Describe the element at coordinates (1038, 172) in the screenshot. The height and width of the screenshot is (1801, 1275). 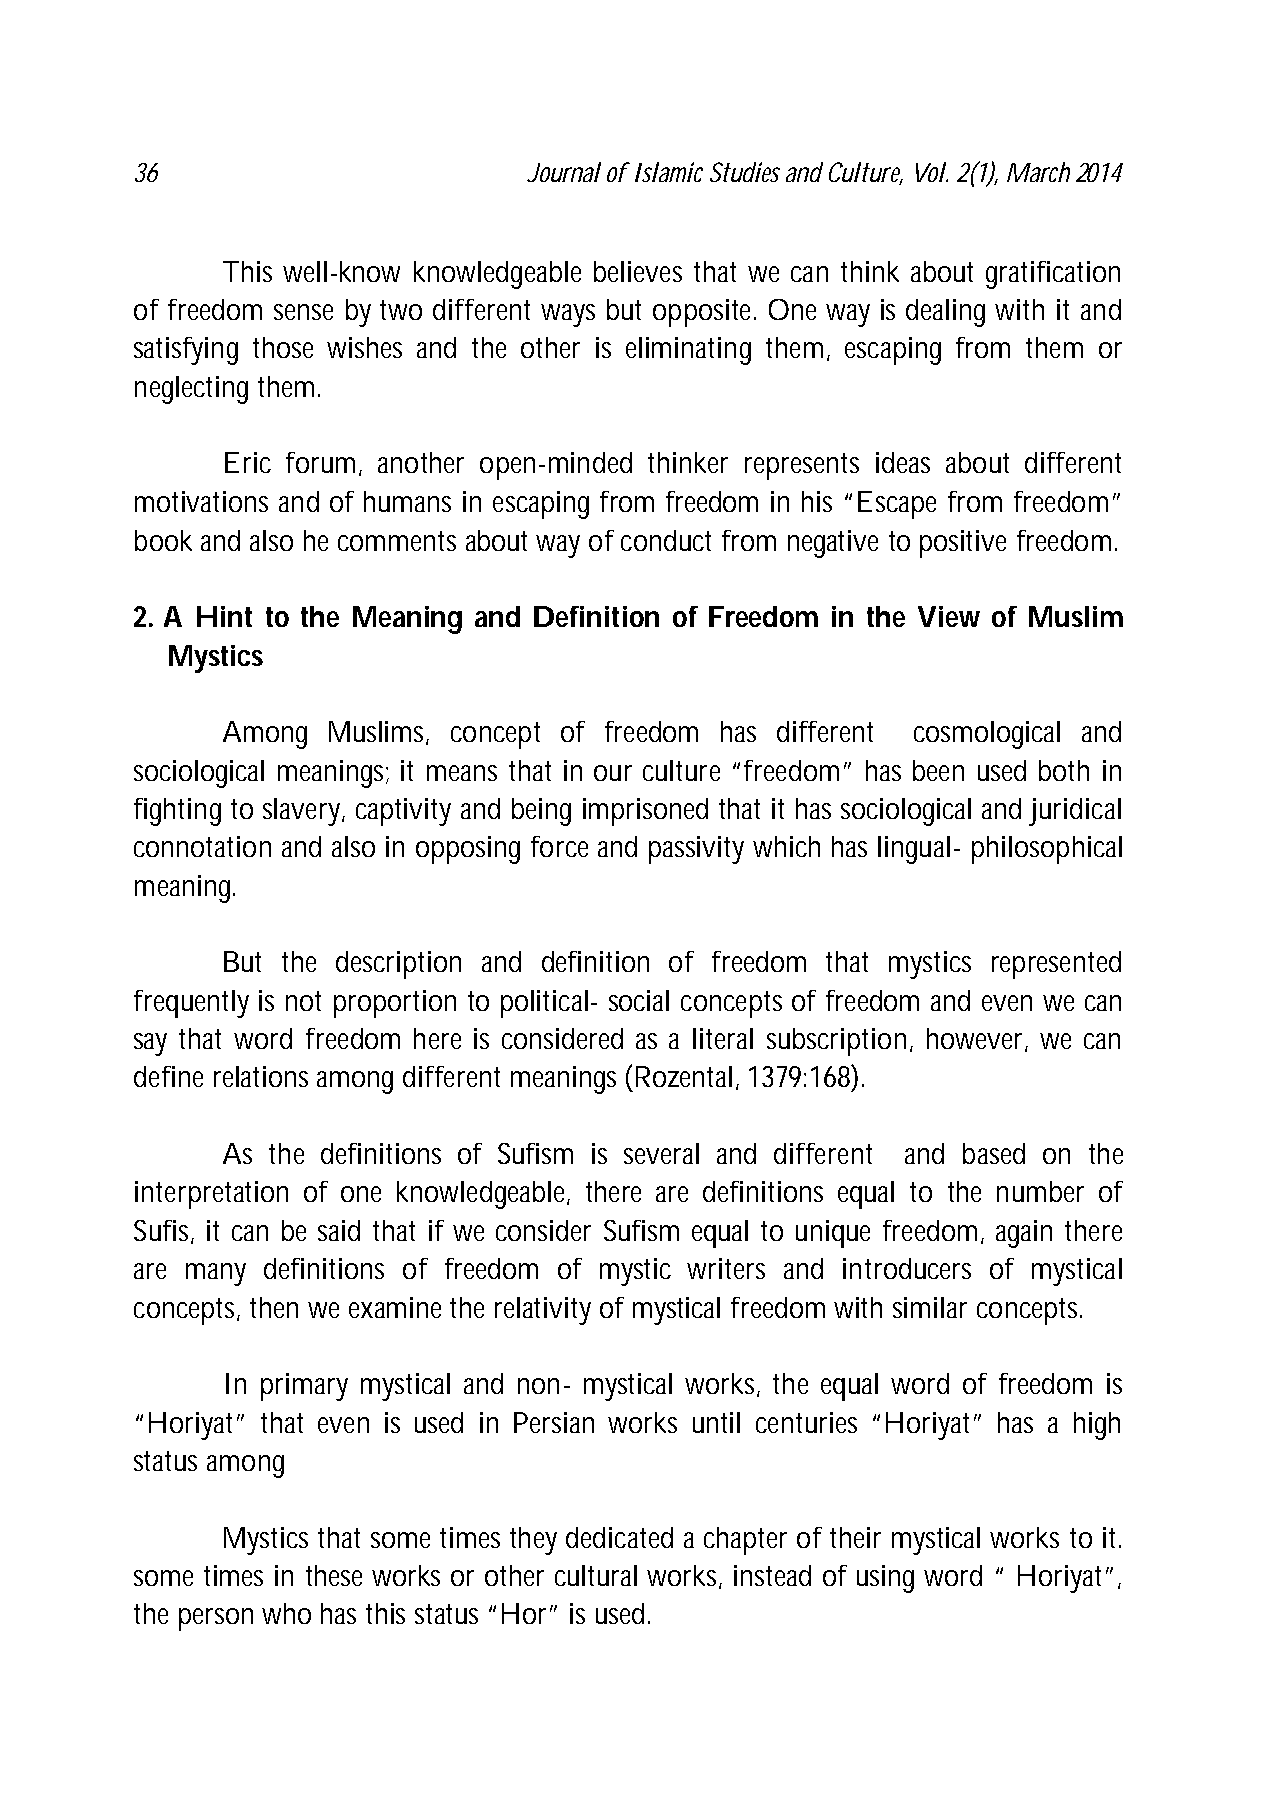
I see `March` at that location.
